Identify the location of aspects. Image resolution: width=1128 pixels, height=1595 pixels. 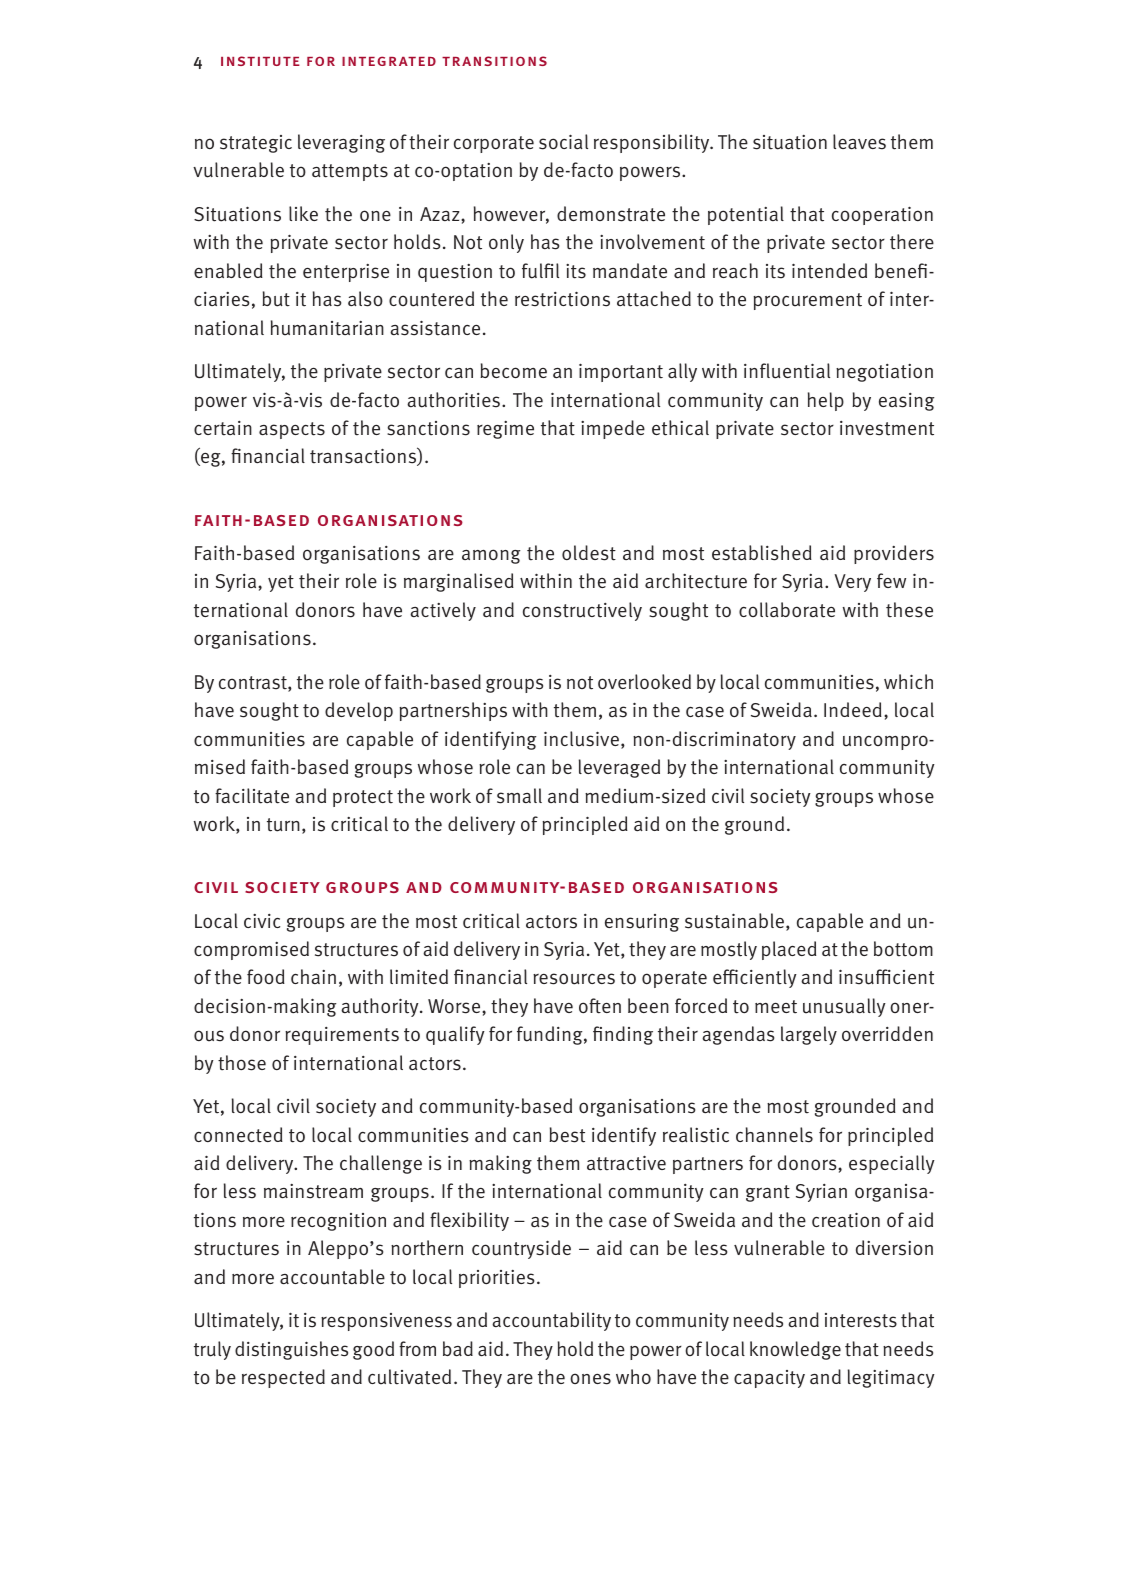
(292, 430).
